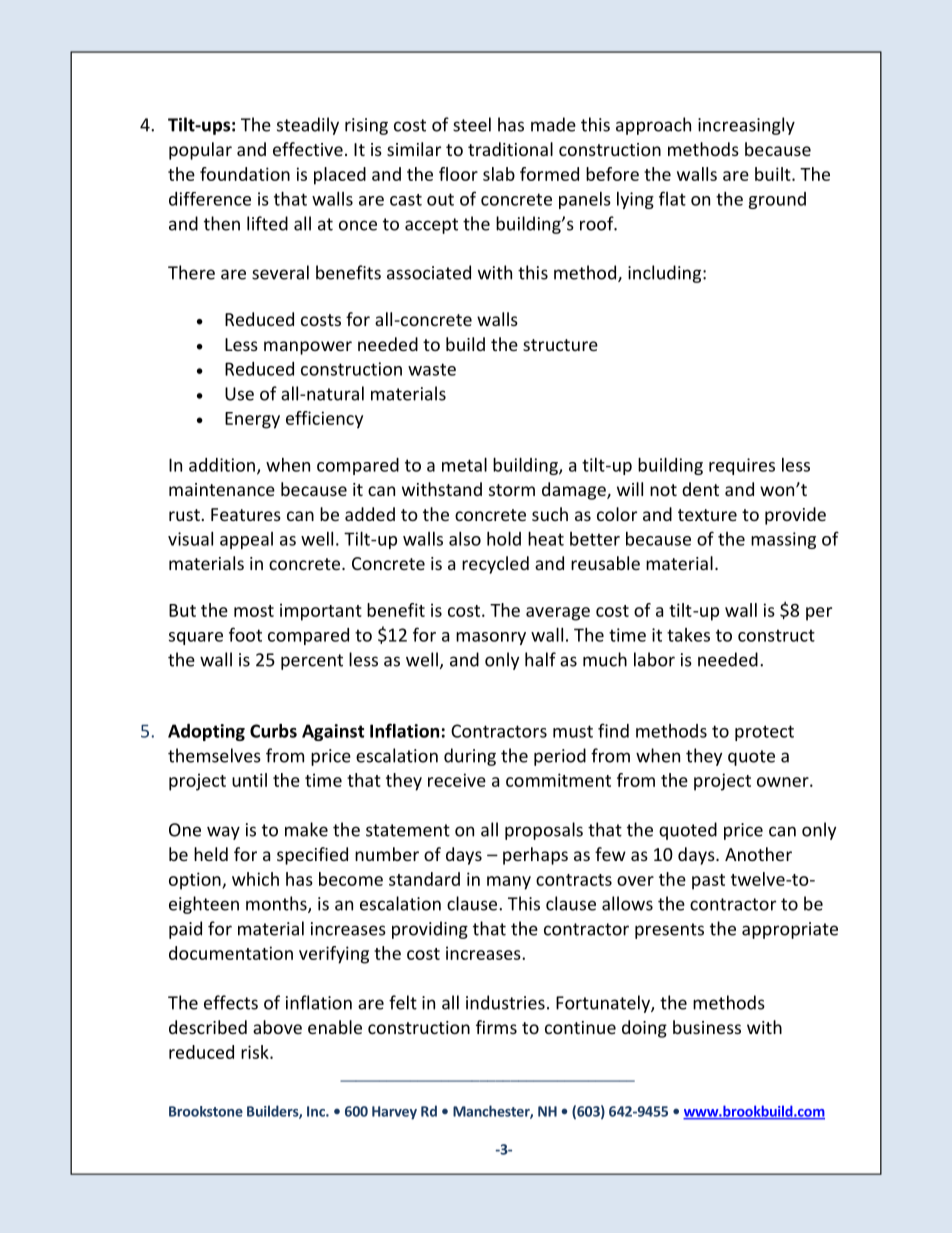 The width and height of the page is (952, 1233). I want to click on firms, so click(496, 1027).
